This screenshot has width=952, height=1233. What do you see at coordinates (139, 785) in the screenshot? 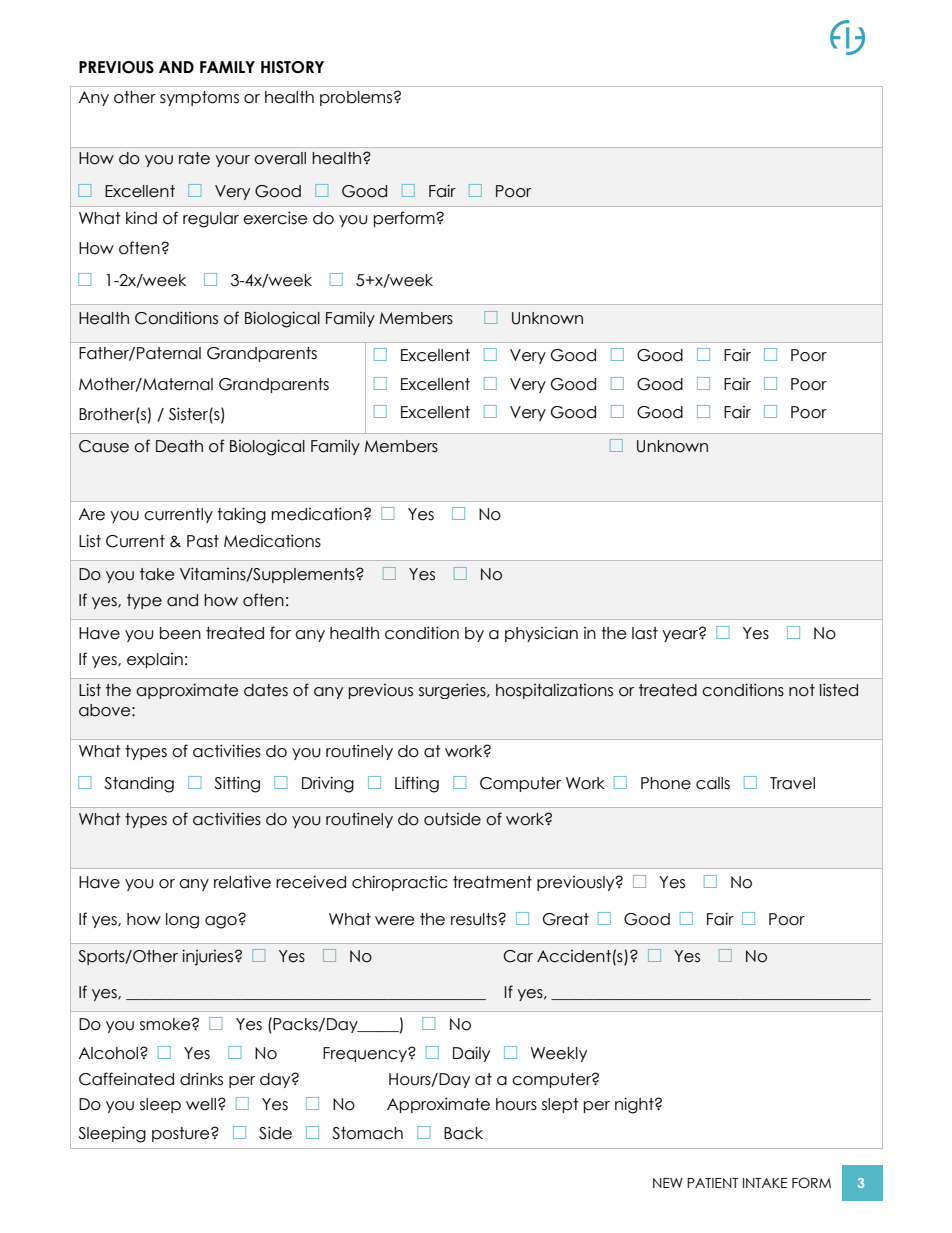
I see `Standing` at bounding box center [139, 785].
